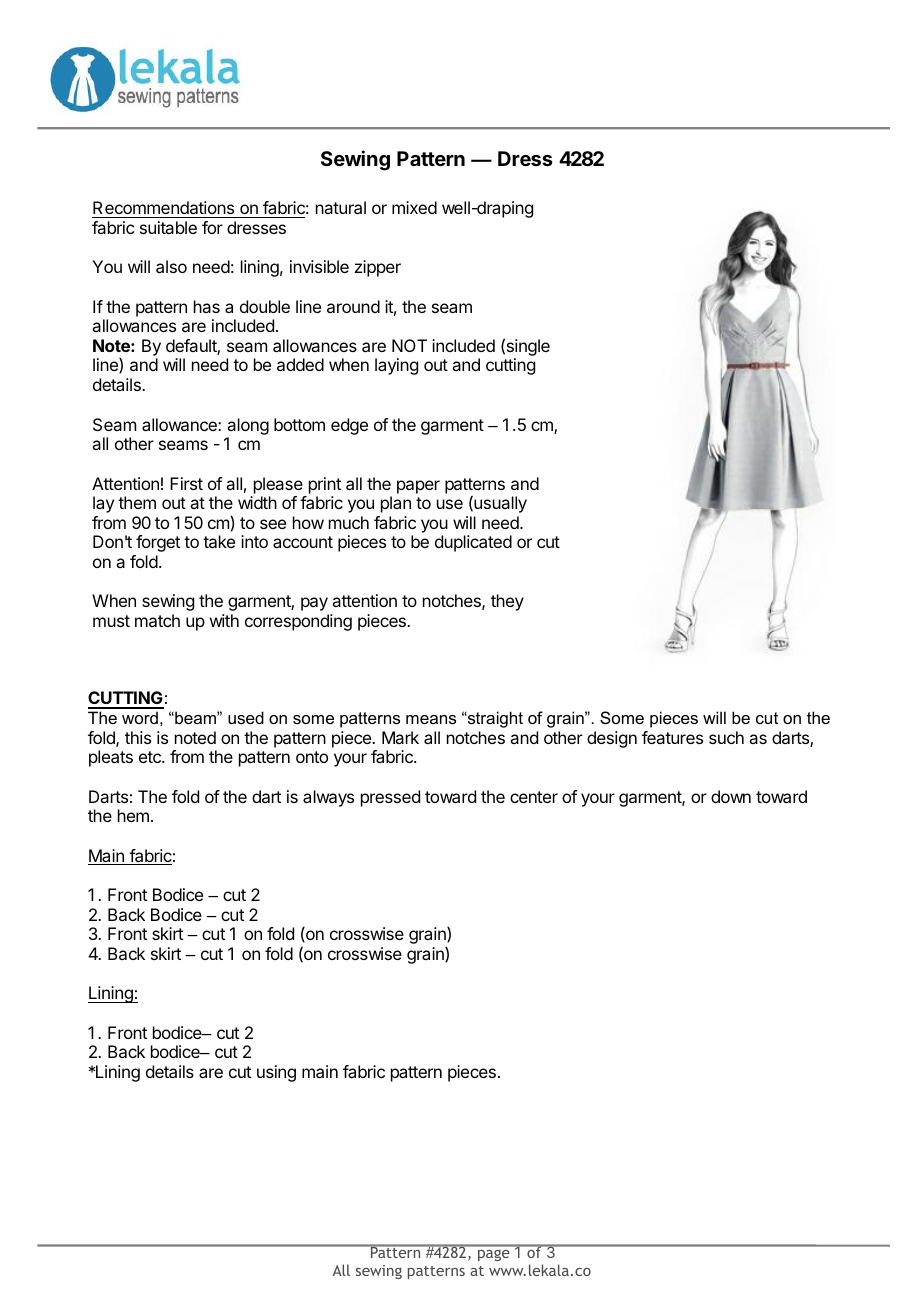 The width and height of the document is (924, 1308). What do you see at coordinates (390, 798) in the document?
I see `pressed` at bounding box center [390, 798].
